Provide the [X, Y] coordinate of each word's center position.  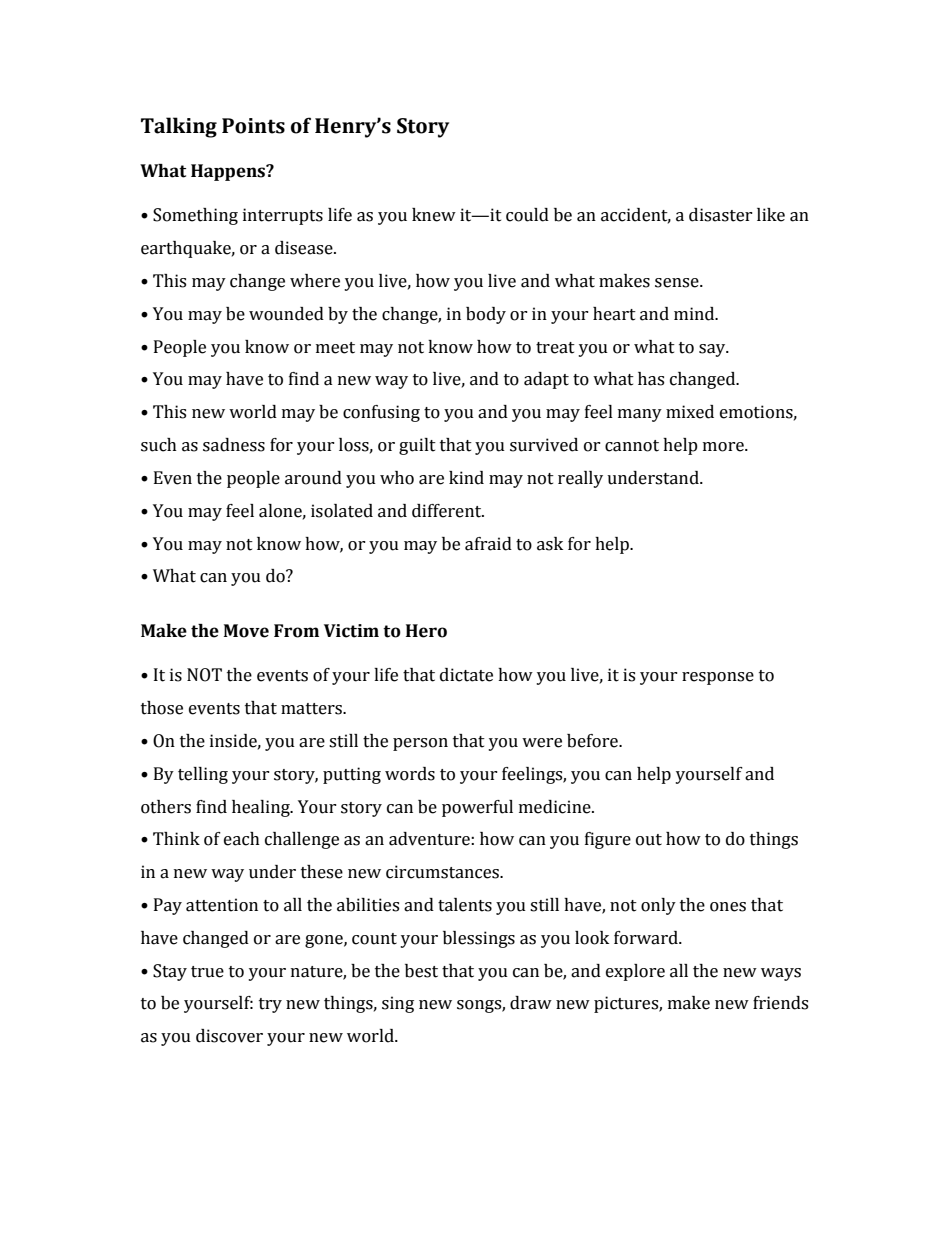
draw [531, 1003]
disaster [721, 215]
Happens [229, 172]
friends [780, 1003]
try [270, 1005]
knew [434, 215]
